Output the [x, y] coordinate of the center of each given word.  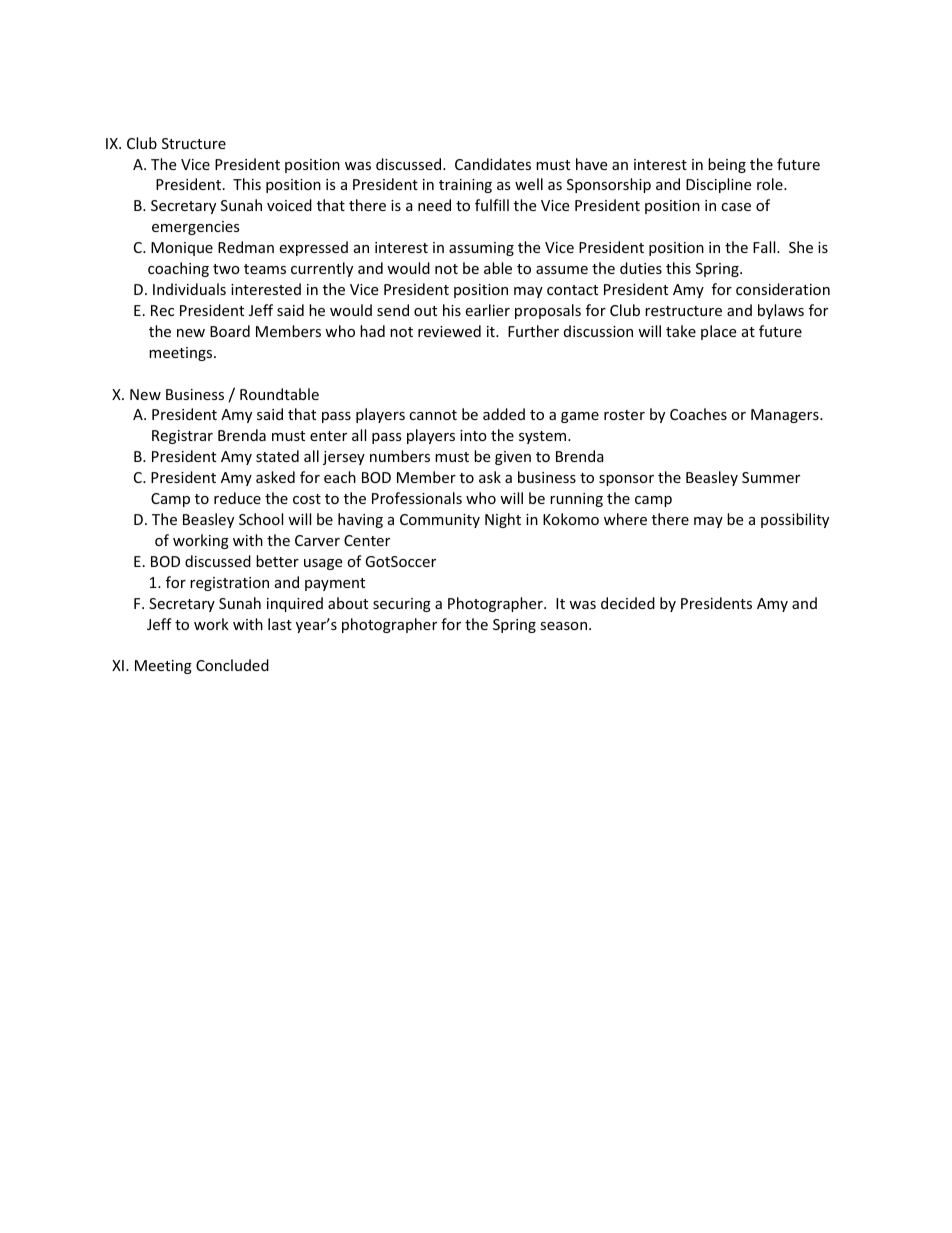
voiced [289, 205]
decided [628, 603]
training [465, 186]
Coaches [698, 414]
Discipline [718, 185]
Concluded [232, 665]
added [504, 414]
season [565, 626]
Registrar [182, 437]
